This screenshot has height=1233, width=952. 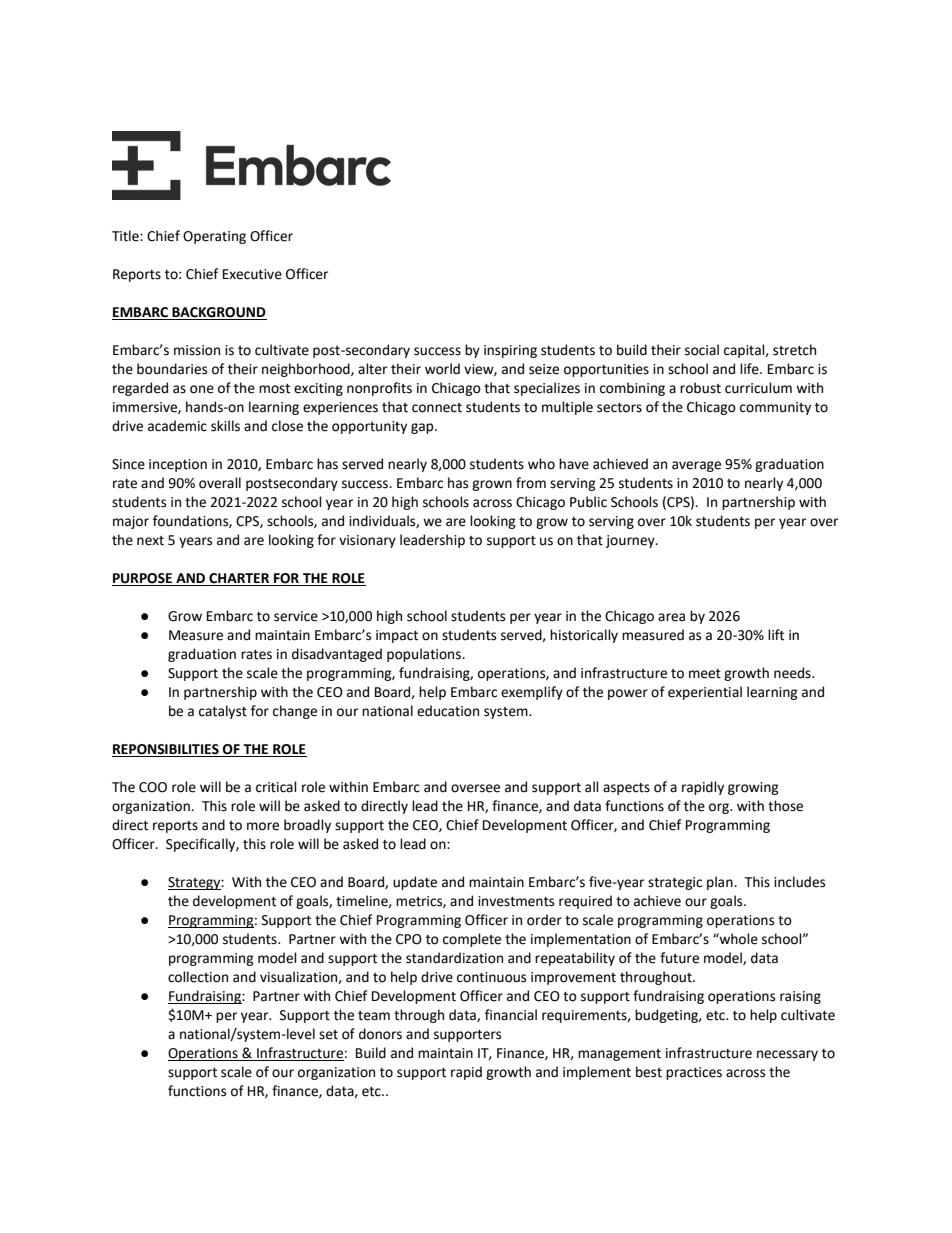 I want to click on practices, so click(x=694, y=1073).
